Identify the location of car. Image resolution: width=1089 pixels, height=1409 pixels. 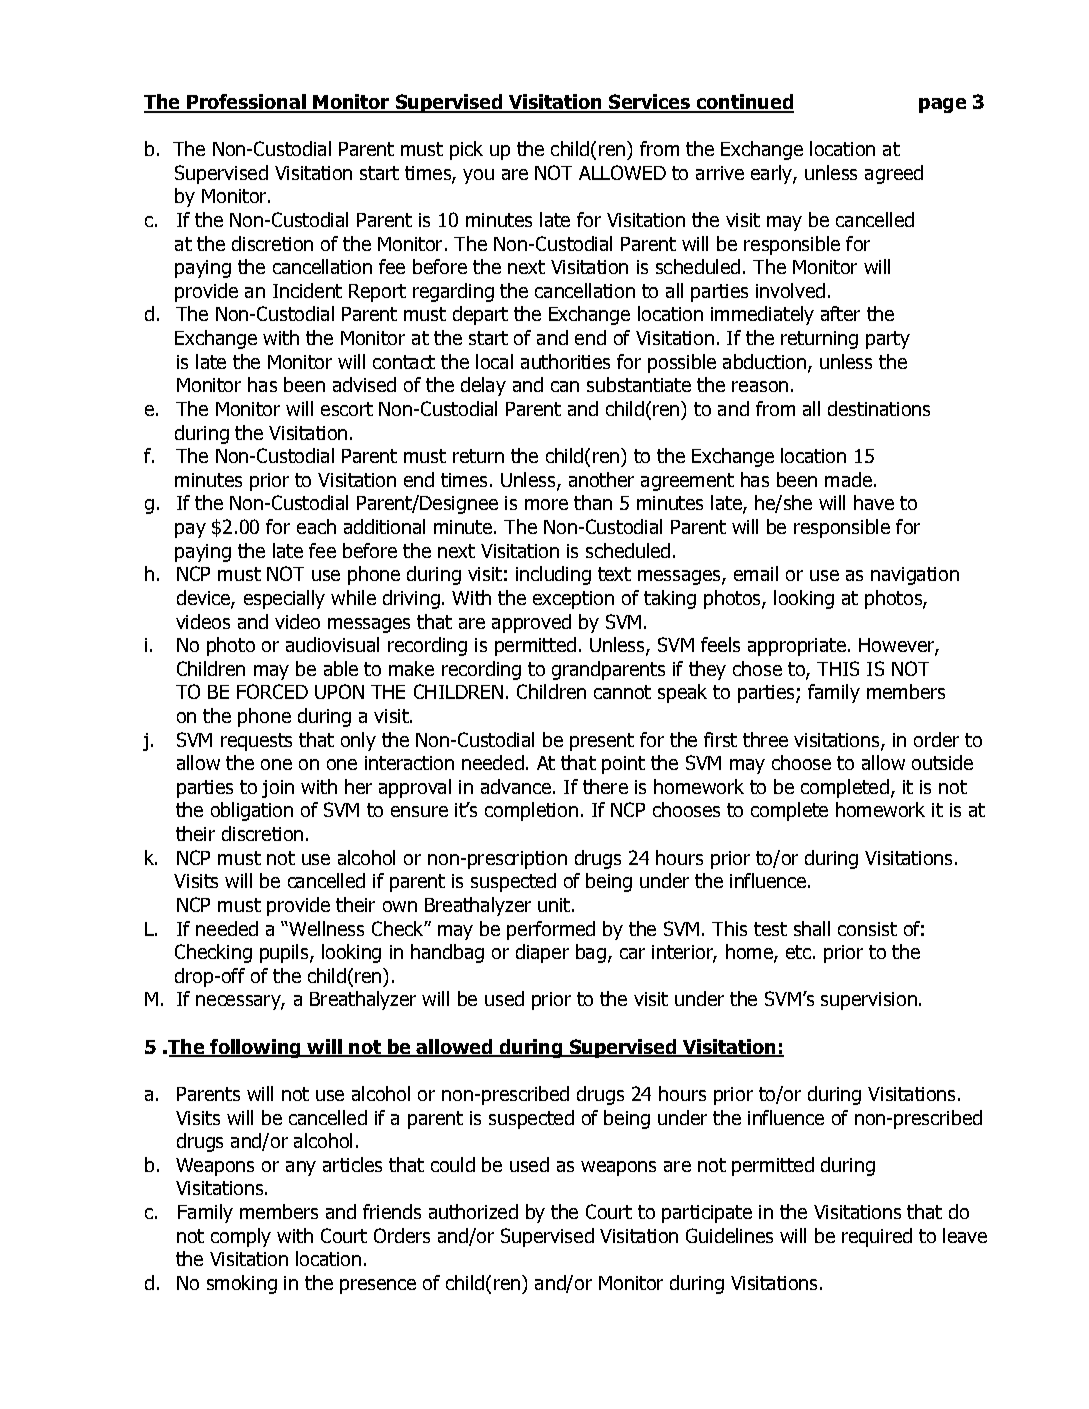
(632, 953).
